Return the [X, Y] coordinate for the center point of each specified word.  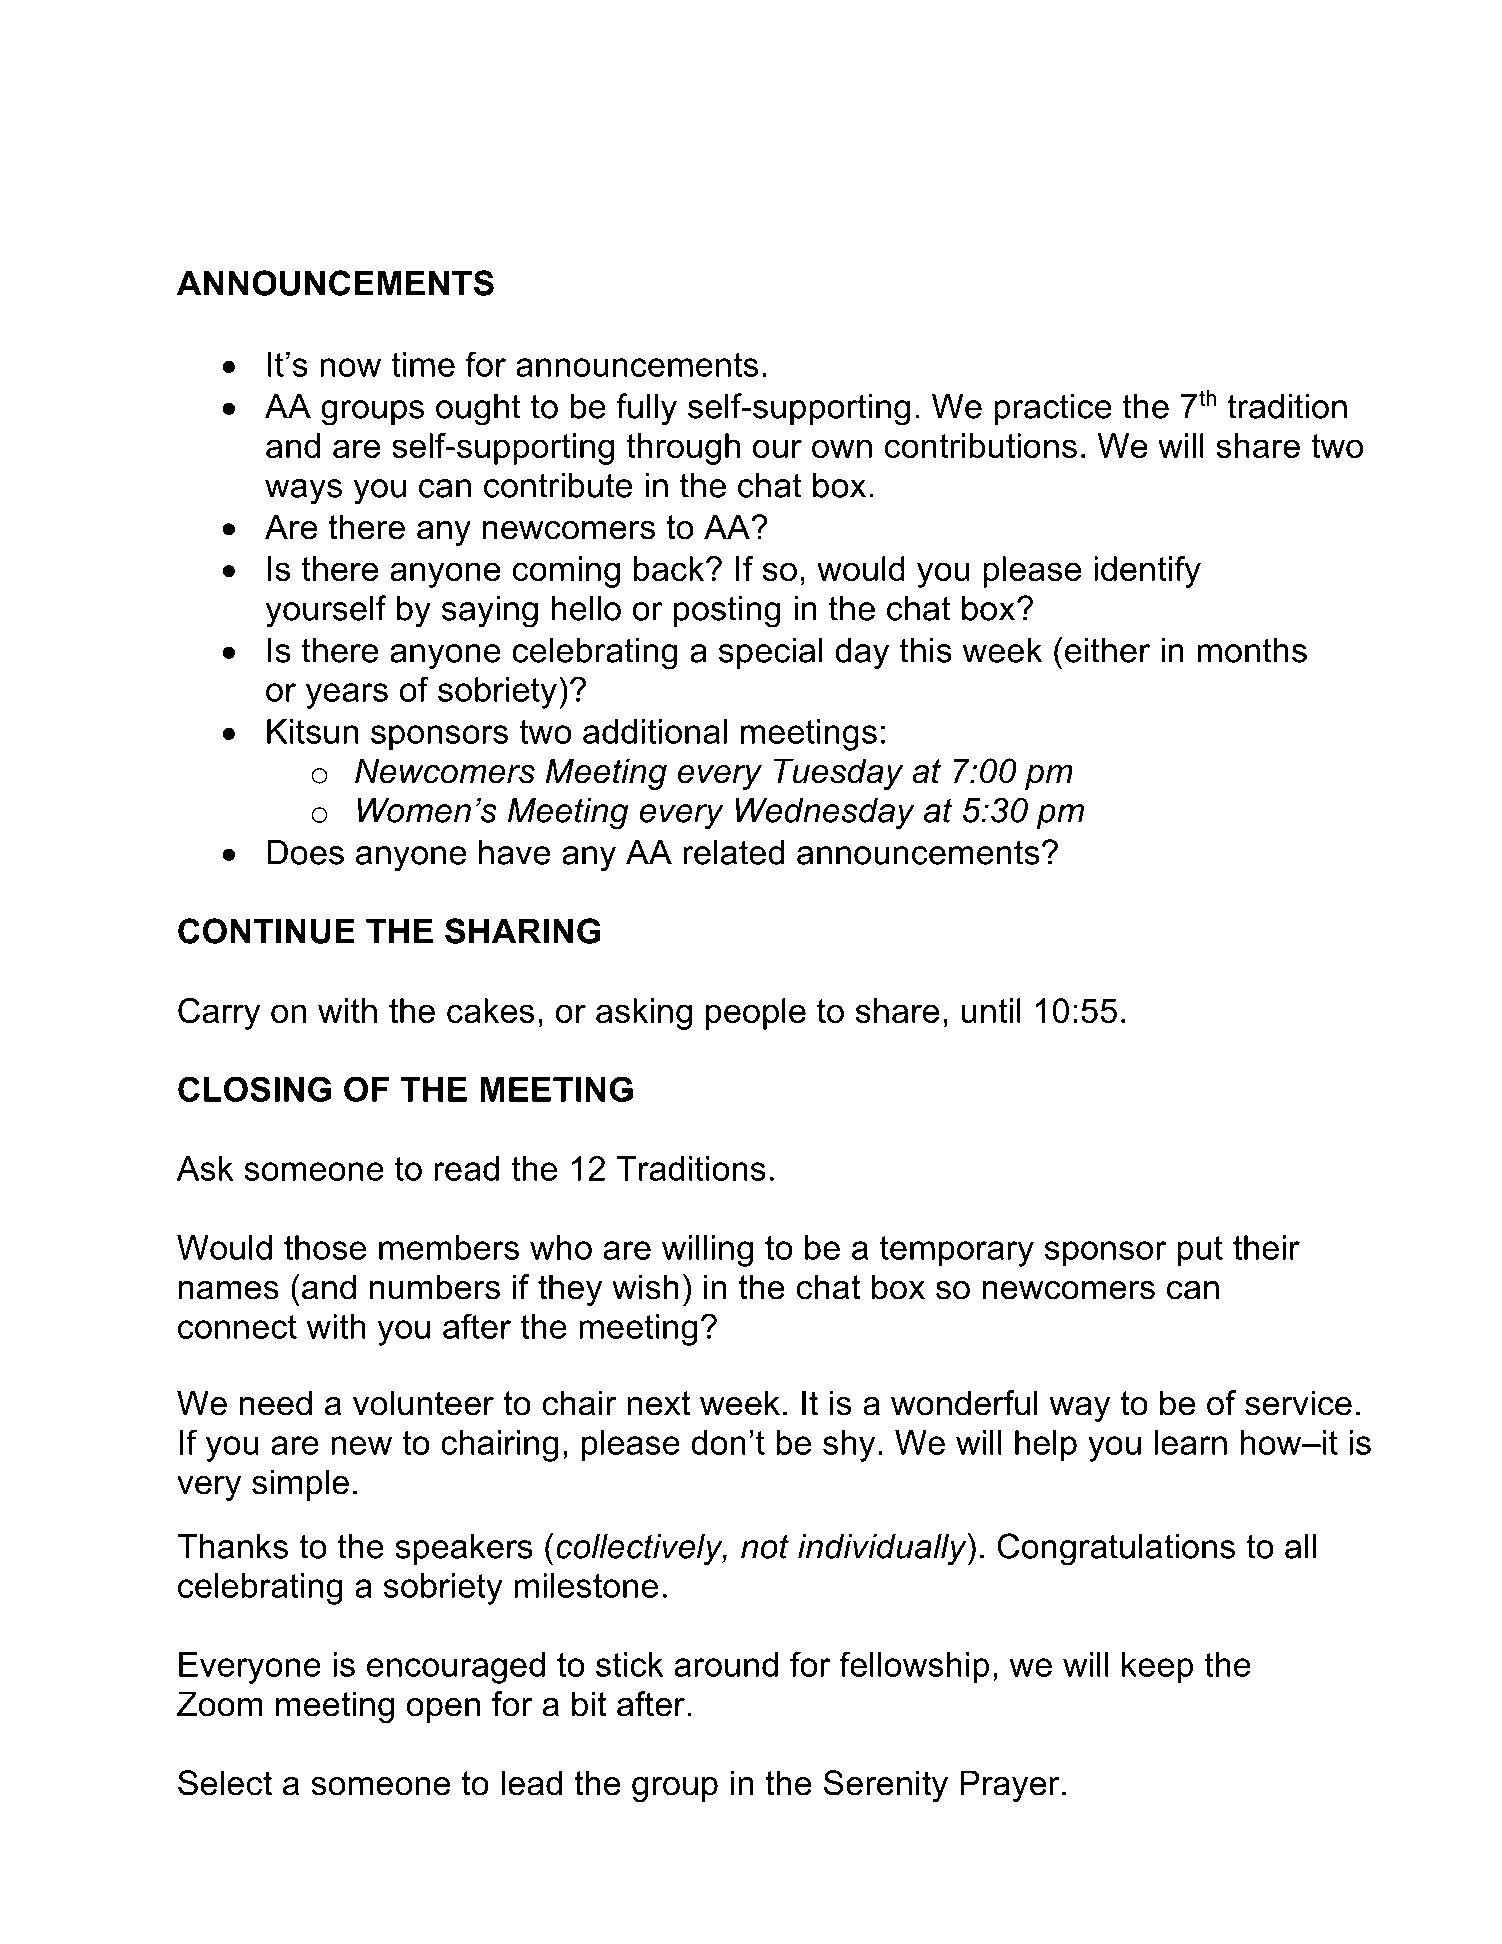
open [443, 1710]
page [1120, 166]
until [991, 1010]
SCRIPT [1007, 159]
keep [1157, 1668]
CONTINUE [266, 931]
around [726, 1664]
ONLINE [379, 159]
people [756, 1014]
